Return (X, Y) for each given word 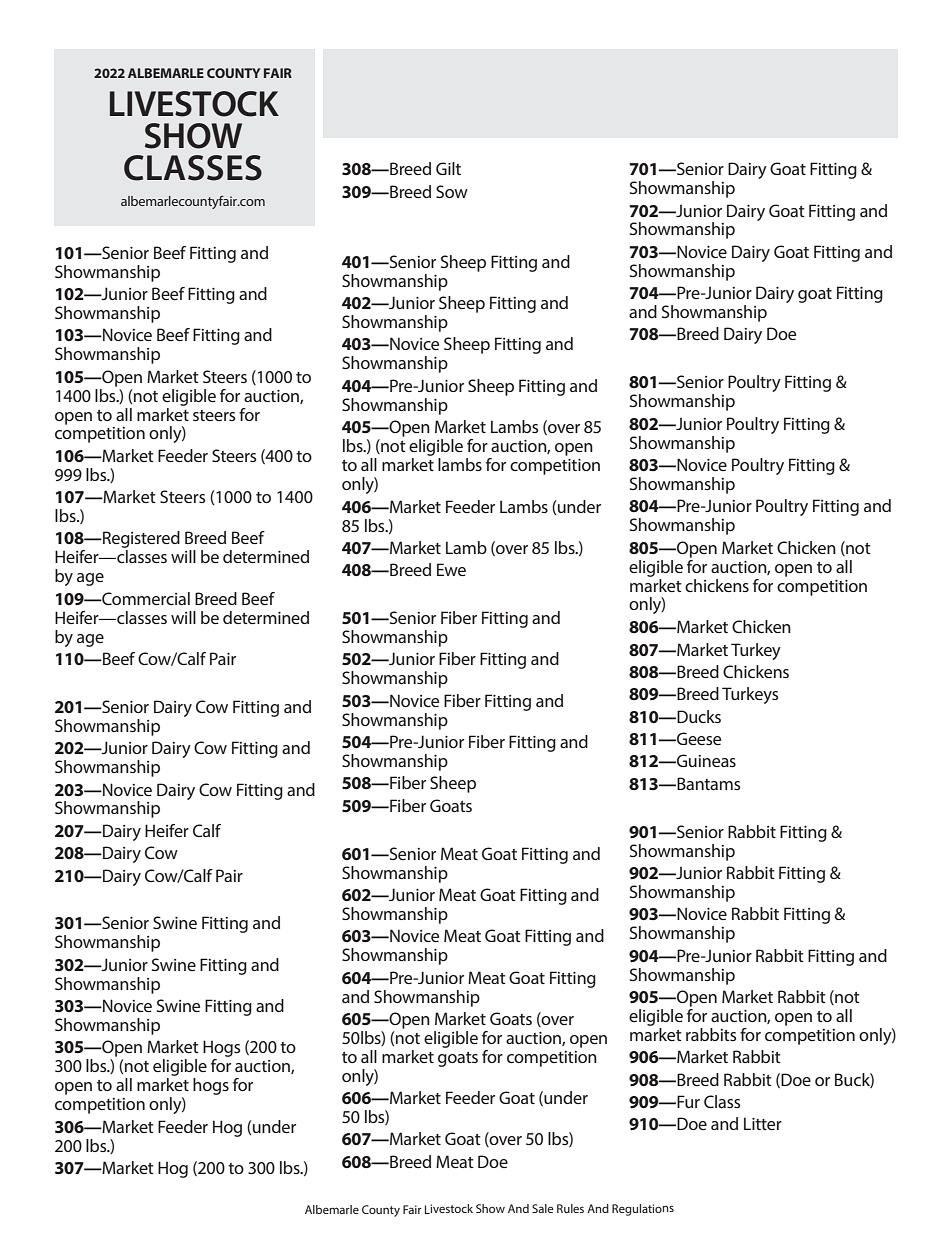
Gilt (448, 168)
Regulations (643, 1210)
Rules (570, 1208)
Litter (763, 1123)
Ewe (451, 569)
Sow (452, 191)
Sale (543, 1208)
